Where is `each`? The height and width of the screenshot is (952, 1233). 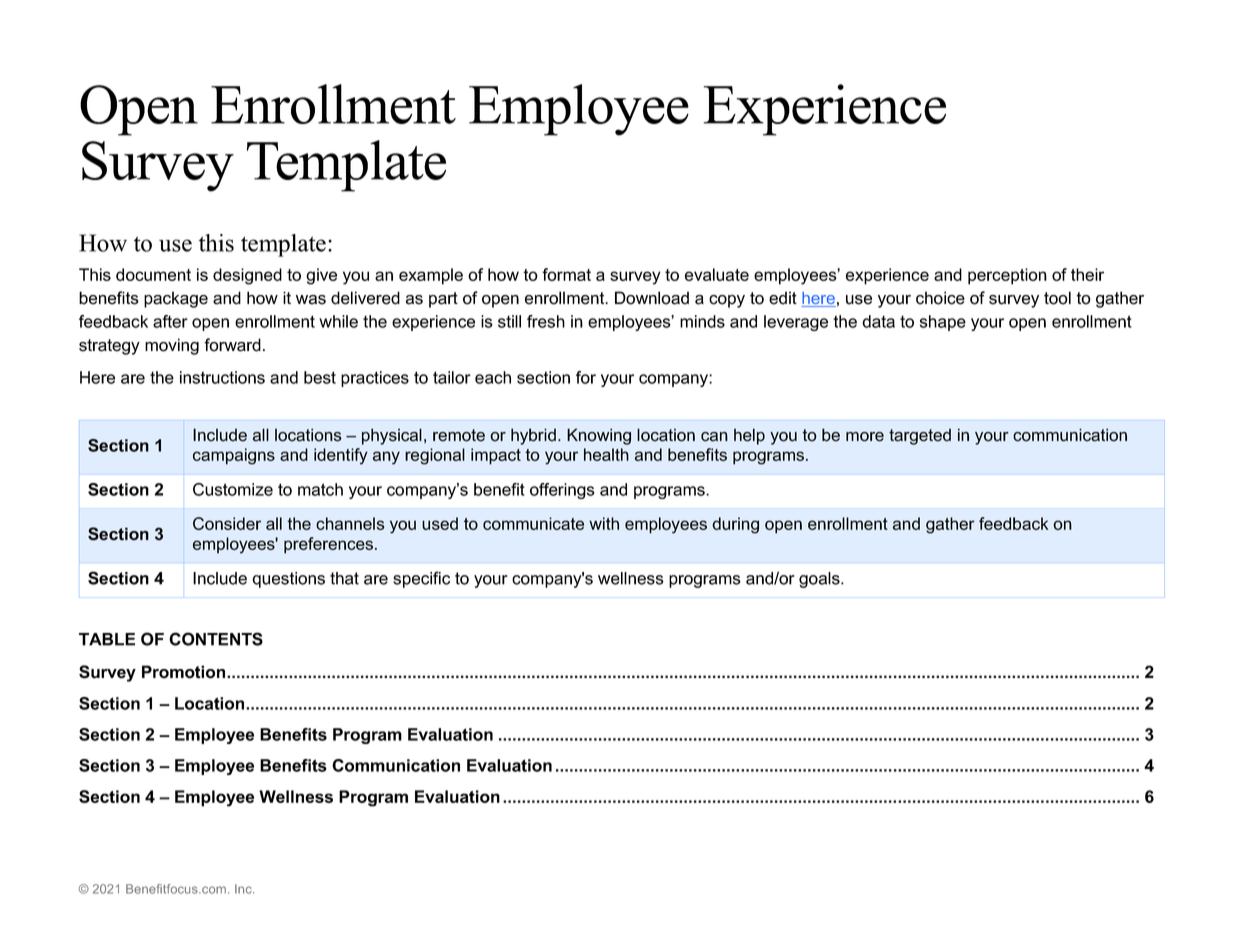 each is located at coordinates (493, 377).
